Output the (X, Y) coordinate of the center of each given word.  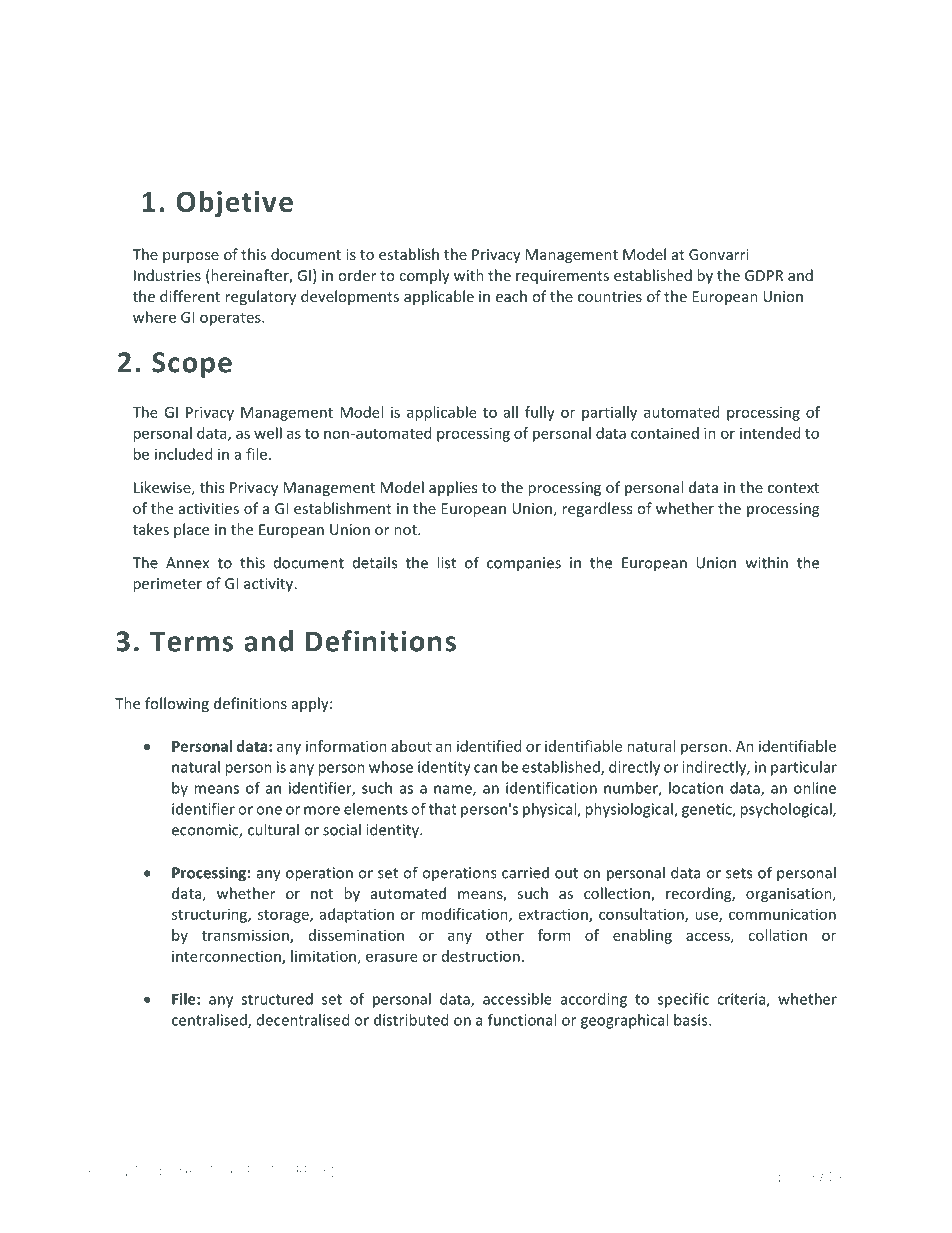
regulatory (260, 297)
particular (804, 768)
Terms (191, 641)
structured (277, 999)
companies (524, 564)
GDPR (764, 275)
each (511, 296)
